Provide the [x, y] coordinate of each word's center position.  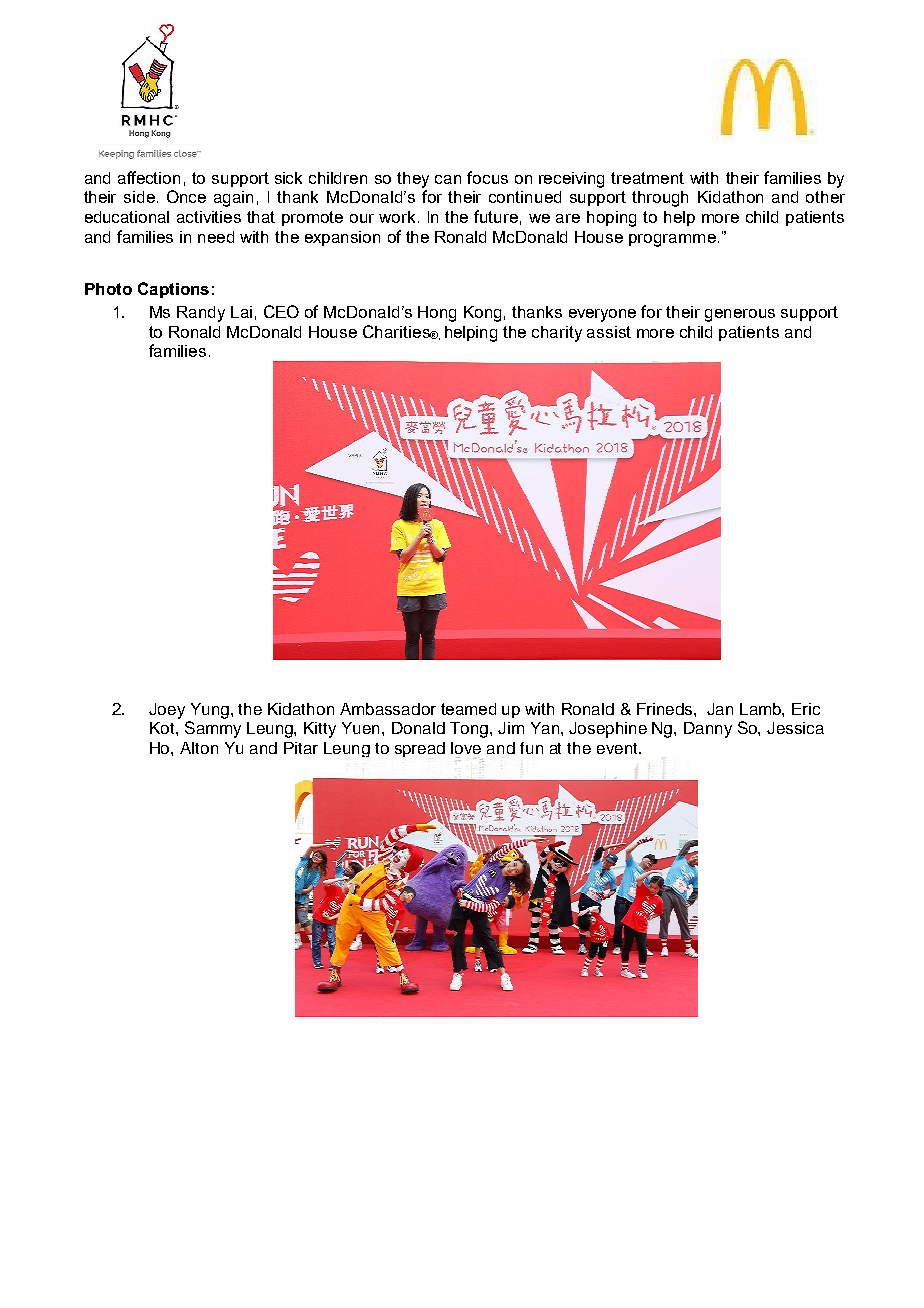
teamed [468, 709]
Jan [720, 709]
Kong [482, 314]
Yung [210, 711]
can [448, 179]
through [660, 199]
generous [740, 315]
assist [609, 332]
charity [557, 334]
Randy [201, 314]
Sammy [213, 729]
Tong [469, 730]
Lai [241, 312]
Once [186, 196]
